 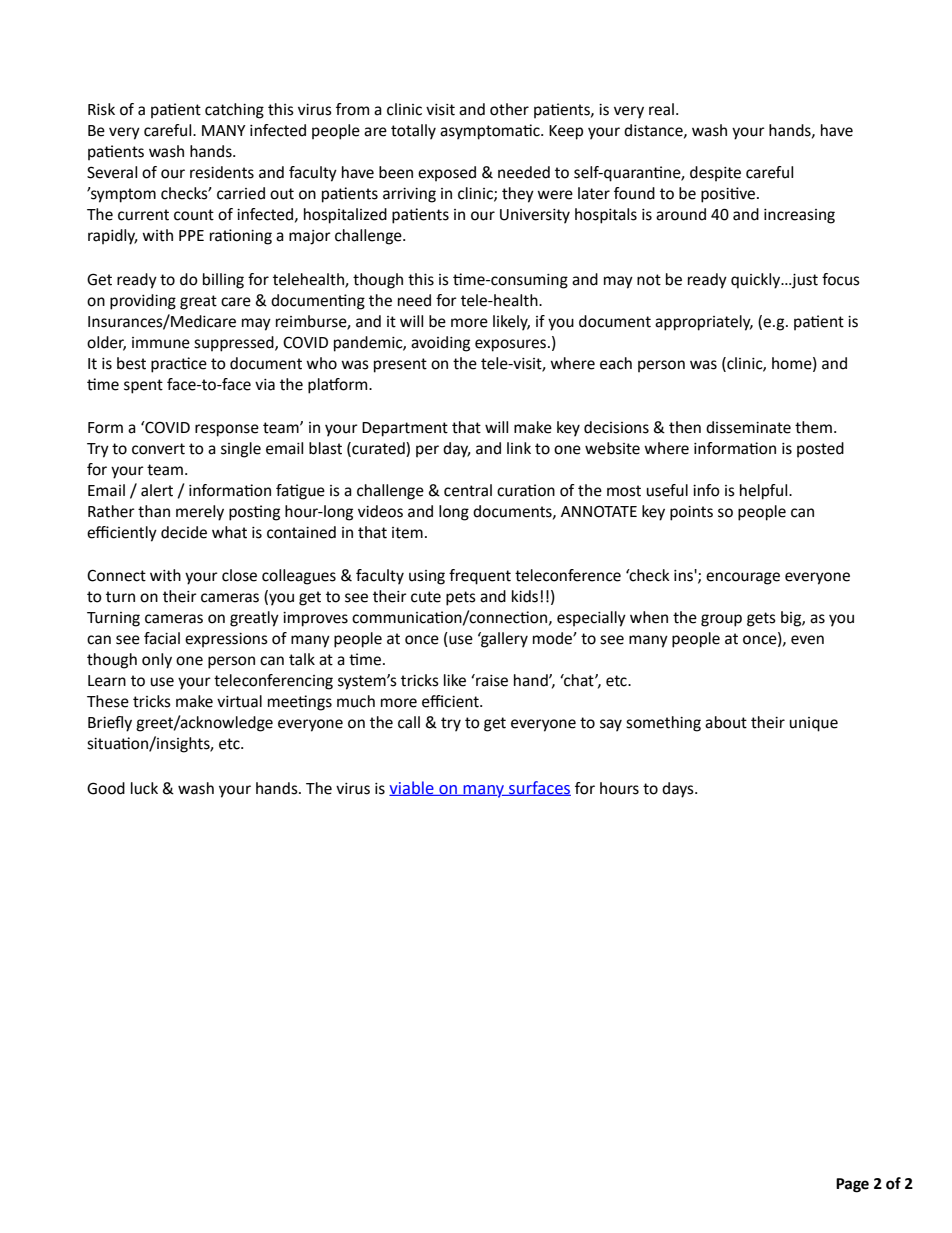 I want to click on helpful, so click(x=765, y=492).
